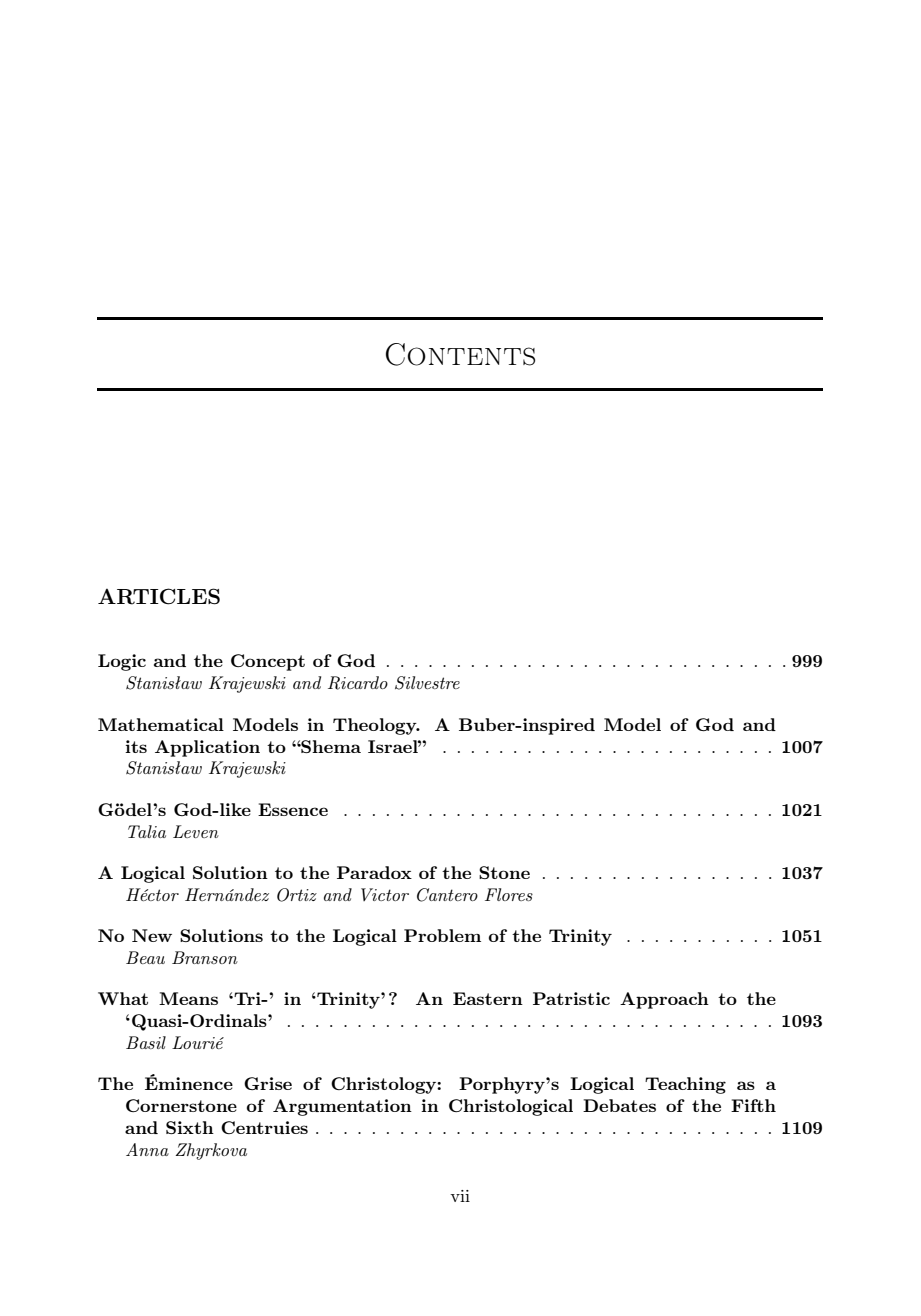  I want to click on Application, so click(207, 748).
